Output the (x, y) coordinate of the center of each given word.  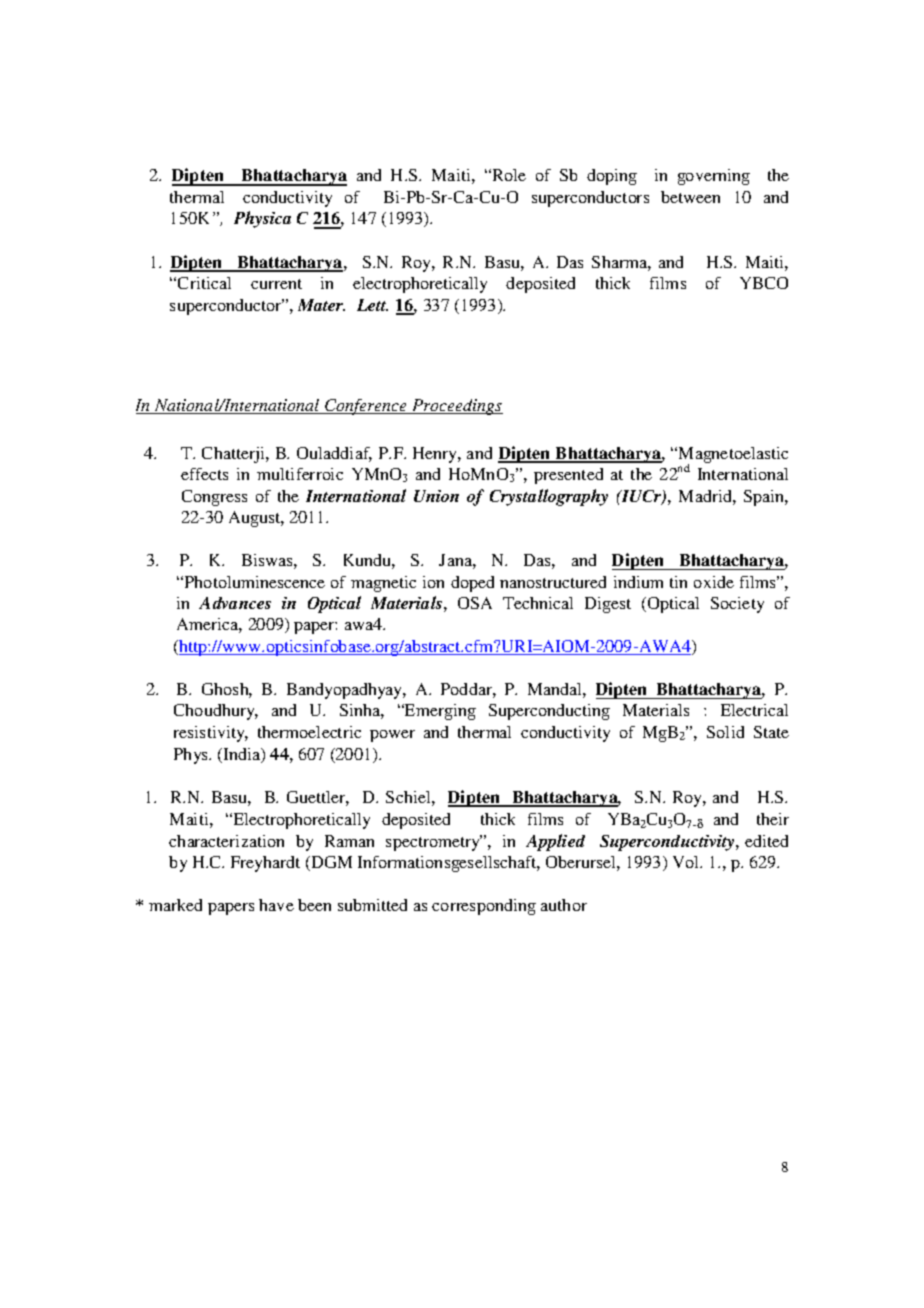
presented (568, 476)
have (276, 905)
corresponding (484, 907)
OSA (475, 603)
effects (204, 474)
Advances (235, 603)
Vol (687, 862)
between (690, 197)
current (276, 284)
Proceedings (456, 407)
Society (737, 605)
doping (612, 177)
